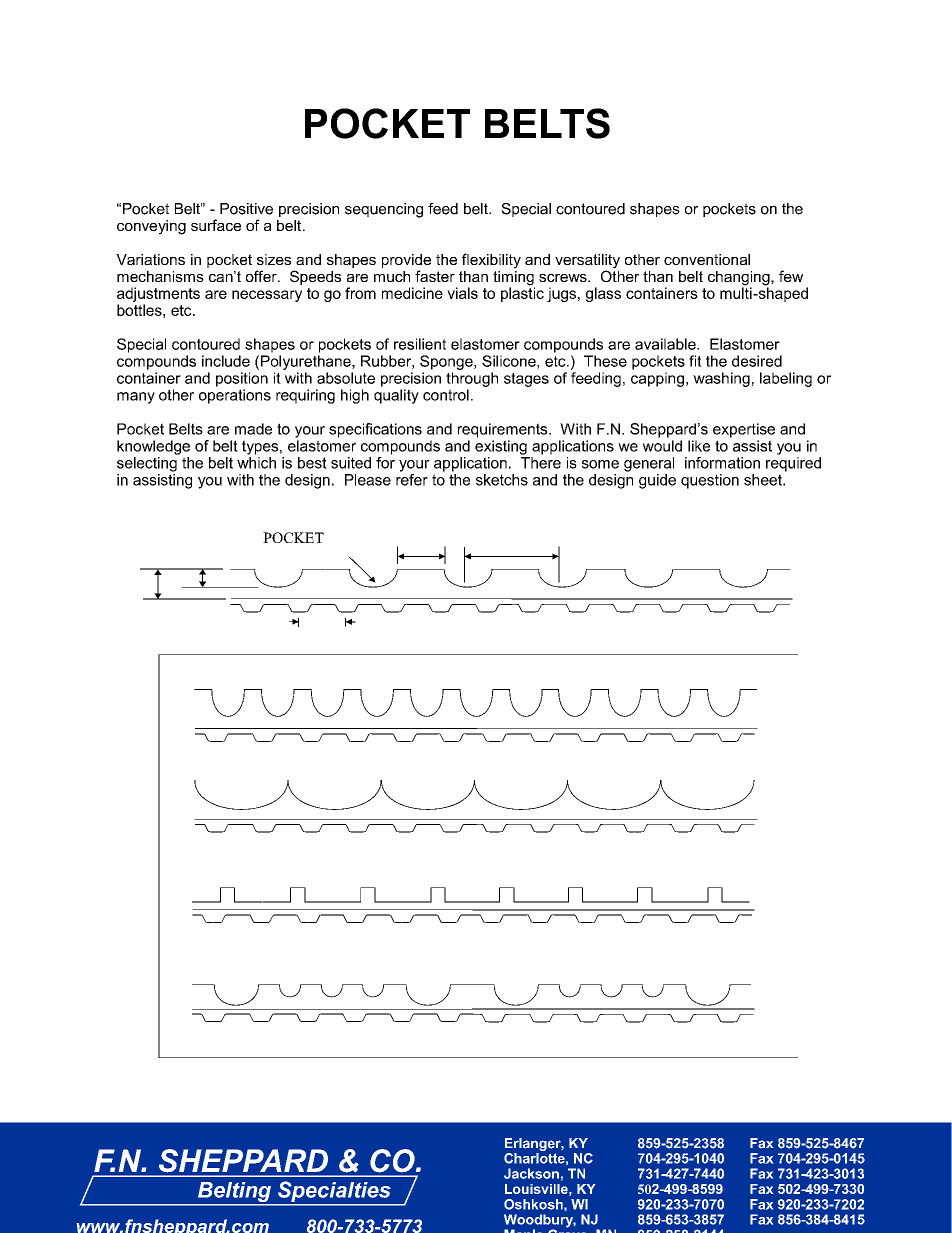  I want to click on which, so click(256, 463).
